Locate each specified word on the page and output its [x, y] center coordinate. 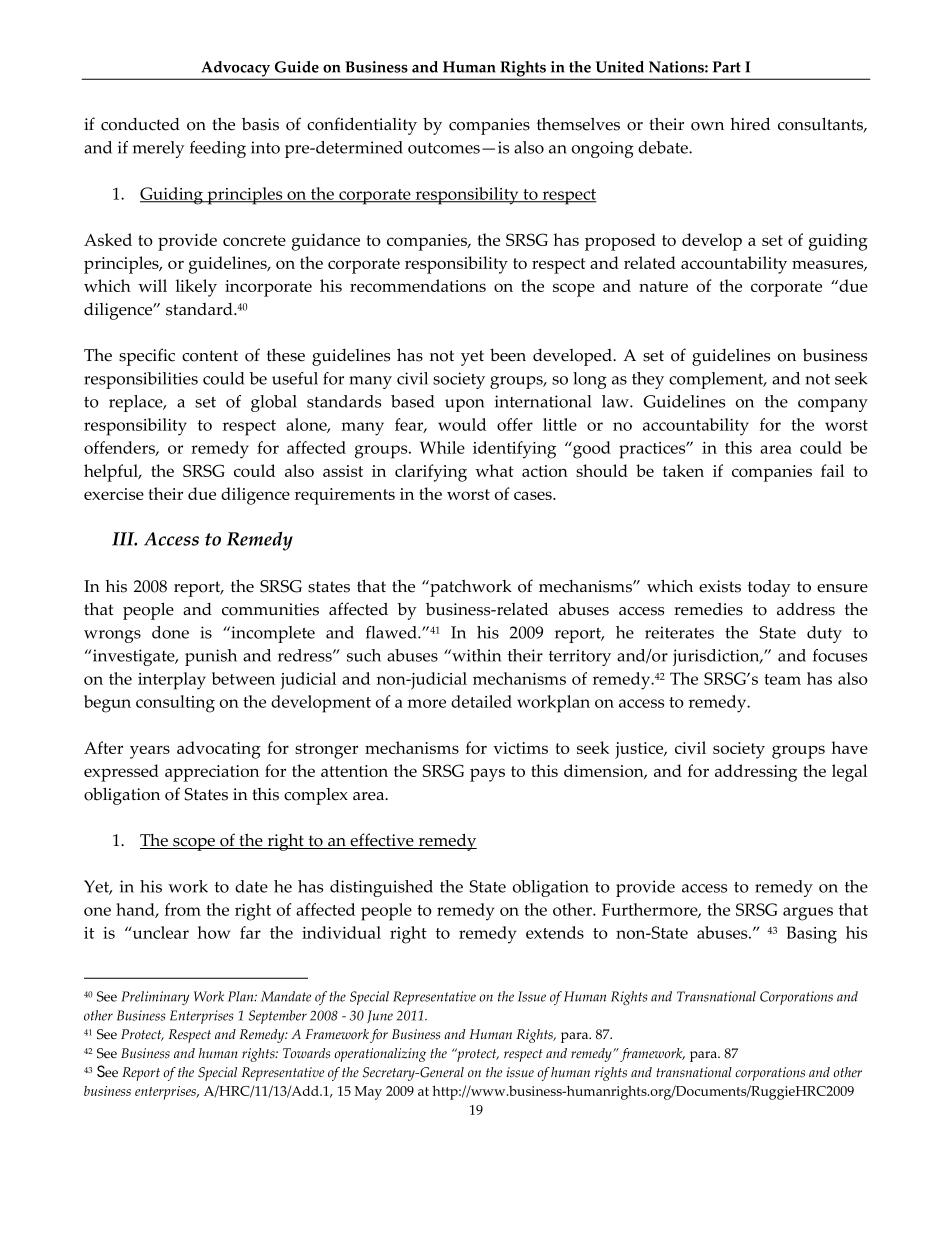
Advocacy [236, 70]
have [849, 747]
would [462, 424]
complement [717, 380]
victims [520, 748]
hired [750, 124]
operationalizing [380, 1055]
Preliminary [155, 998]
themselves [578, 124]
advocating [219, 750]
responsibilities [141, 380]
